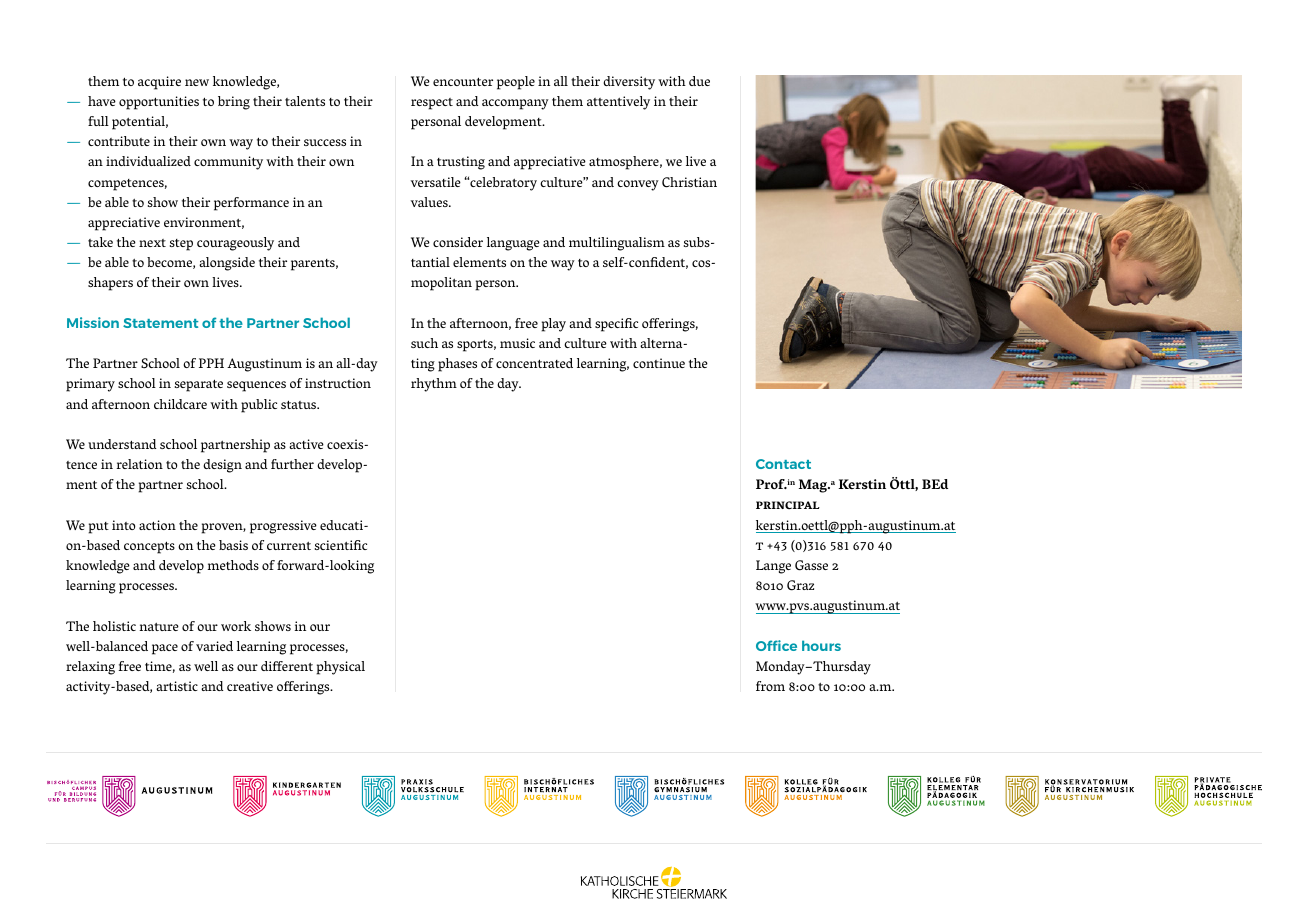 The image size is (1308, 924). I want to click on separate, so click(199, 385).
